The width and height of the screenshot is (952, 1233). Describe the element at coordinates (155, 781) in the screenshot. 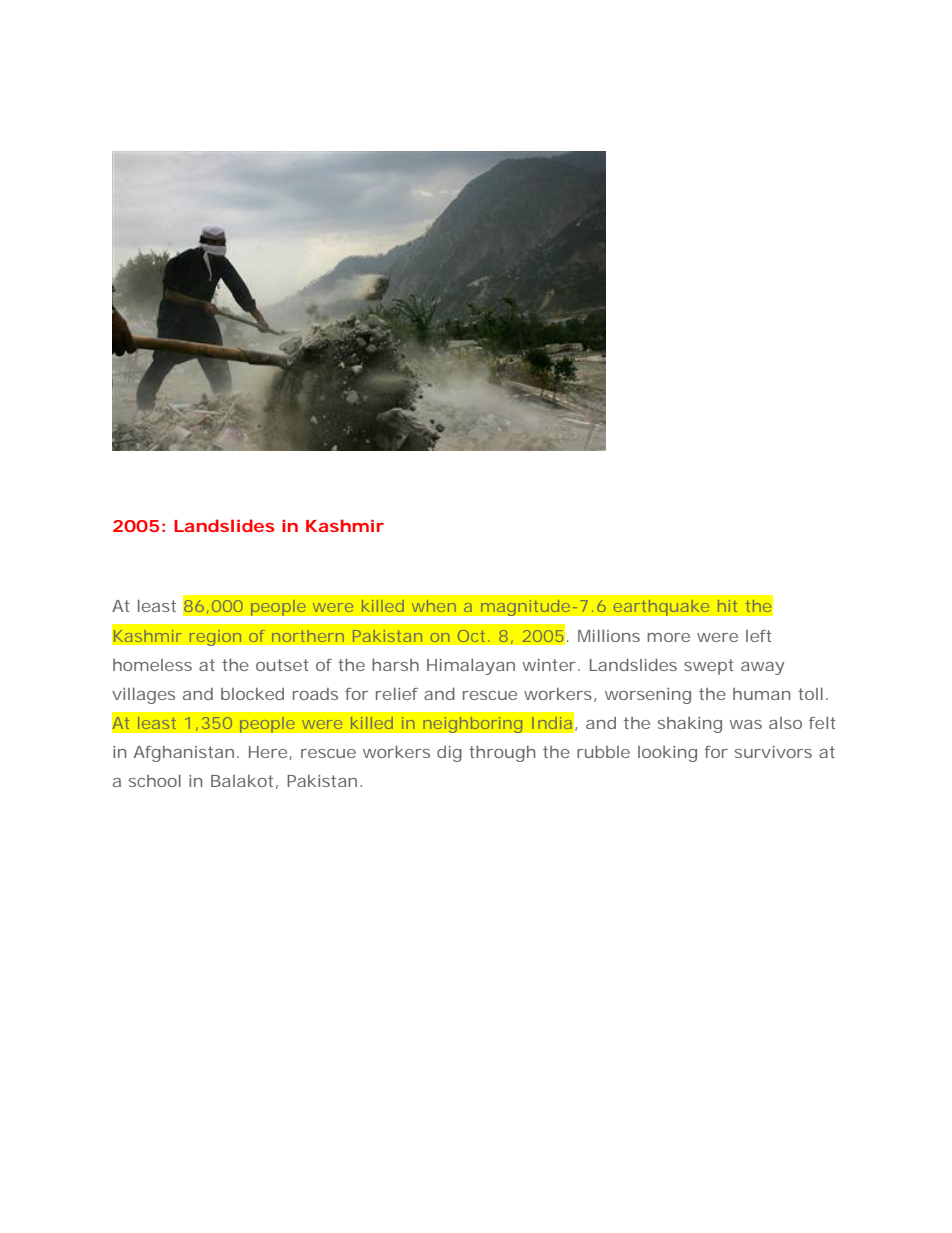

I see `school` at that location.
